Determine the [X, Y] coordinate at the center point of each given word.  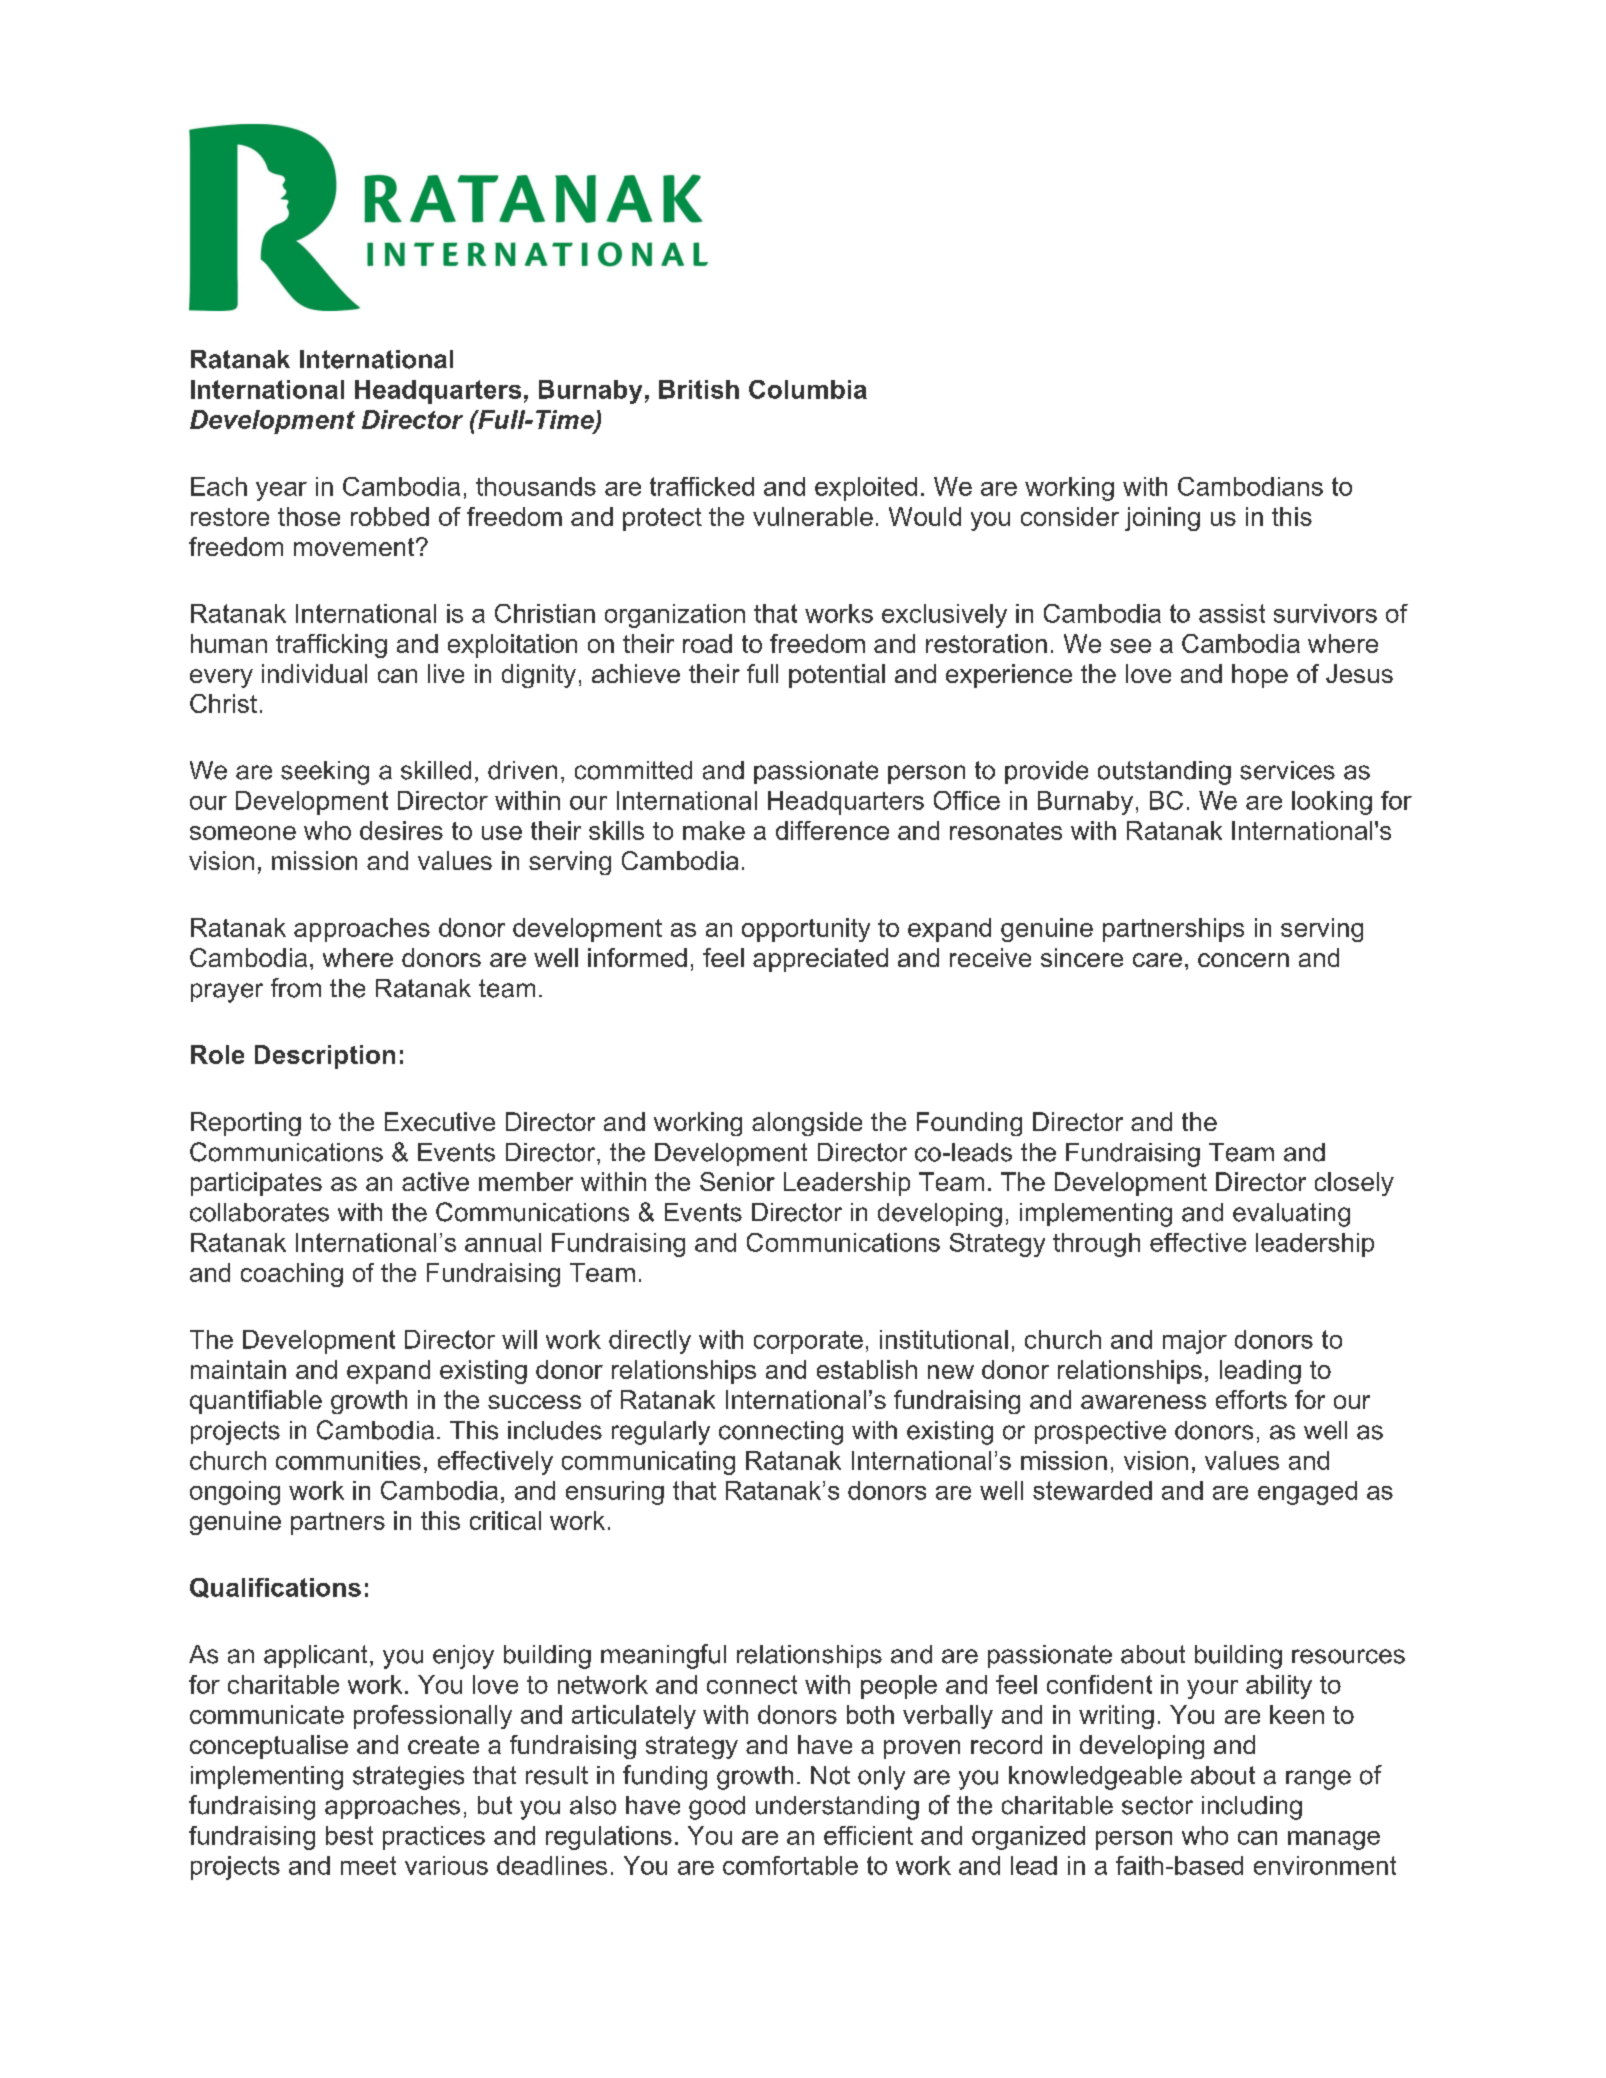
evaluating [1291, 1215]
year [281, 491]
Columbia [808, 389]
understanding [837, 1808]
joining [1162, 519]
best [349, 1835]
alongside [807, 1124]
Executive [440, 1121]
